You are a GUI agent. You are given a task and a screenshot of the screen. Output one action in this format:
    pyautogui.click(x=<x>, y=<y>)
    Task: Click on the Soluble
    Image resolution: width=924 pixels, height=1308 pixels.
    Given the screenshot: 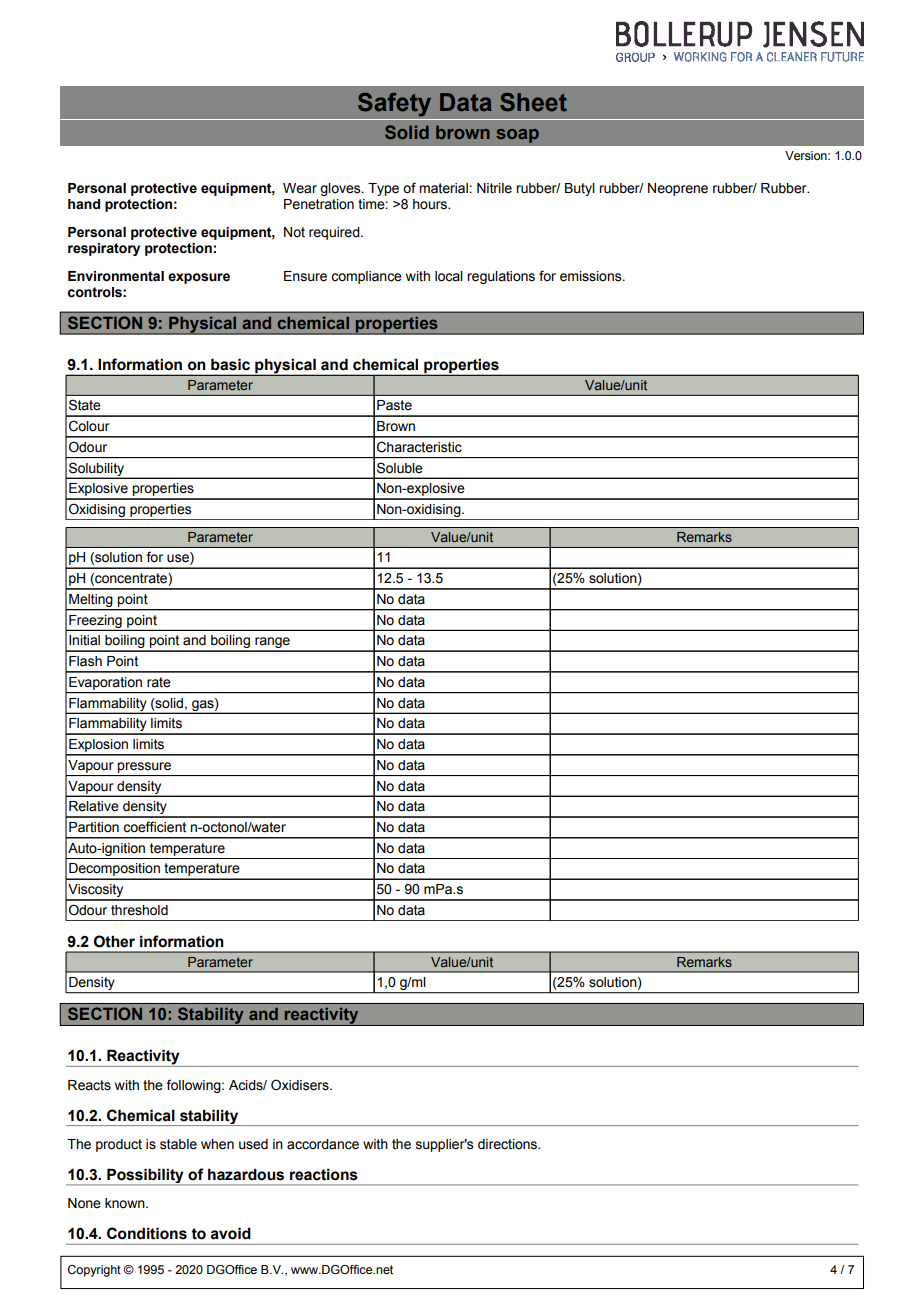 What is the action you would take?
    pyautogui.click(x=400, y=468)
